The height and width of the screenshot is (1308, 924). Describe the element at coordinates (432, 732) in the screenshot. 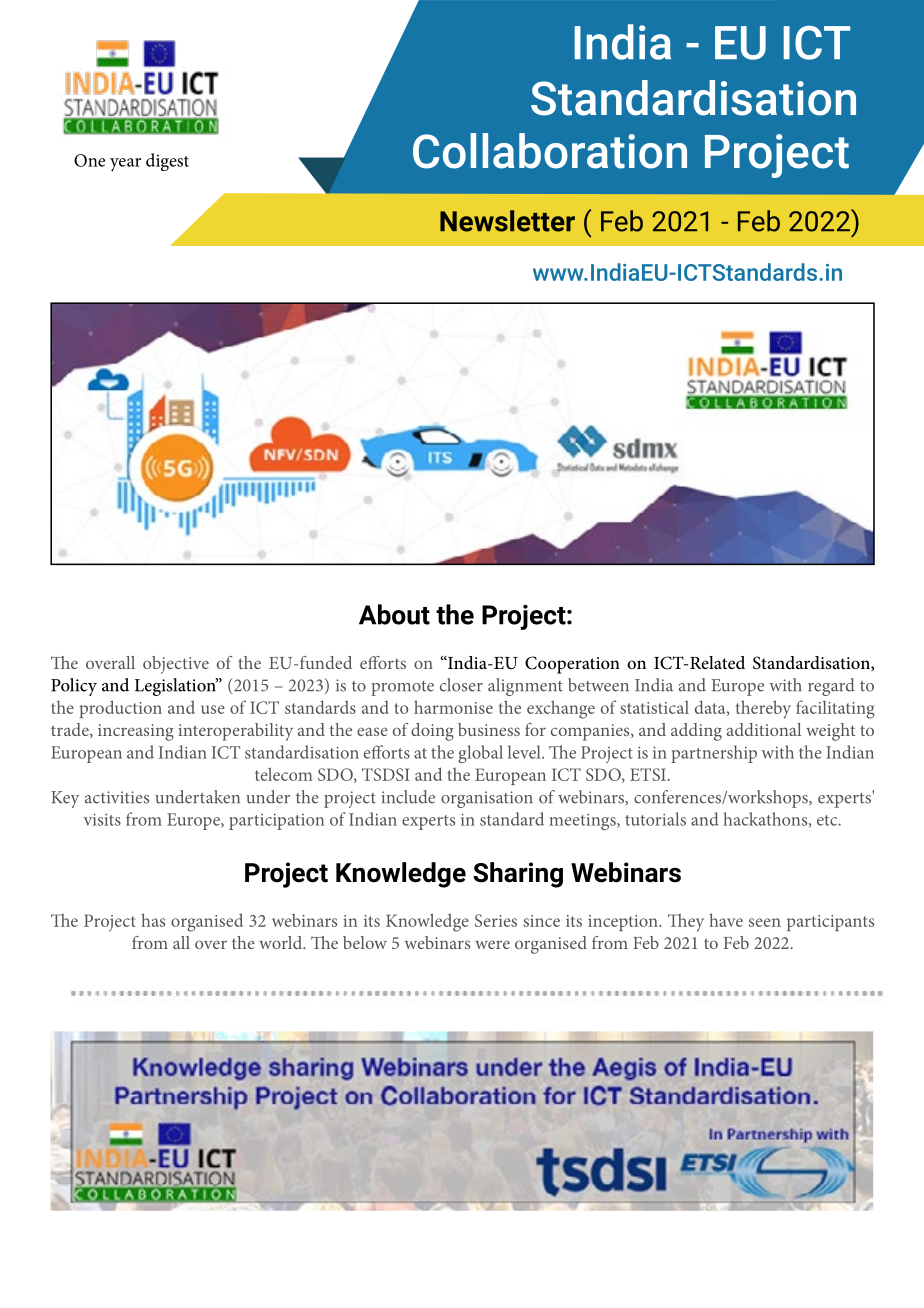

I see `doing` at that location.
